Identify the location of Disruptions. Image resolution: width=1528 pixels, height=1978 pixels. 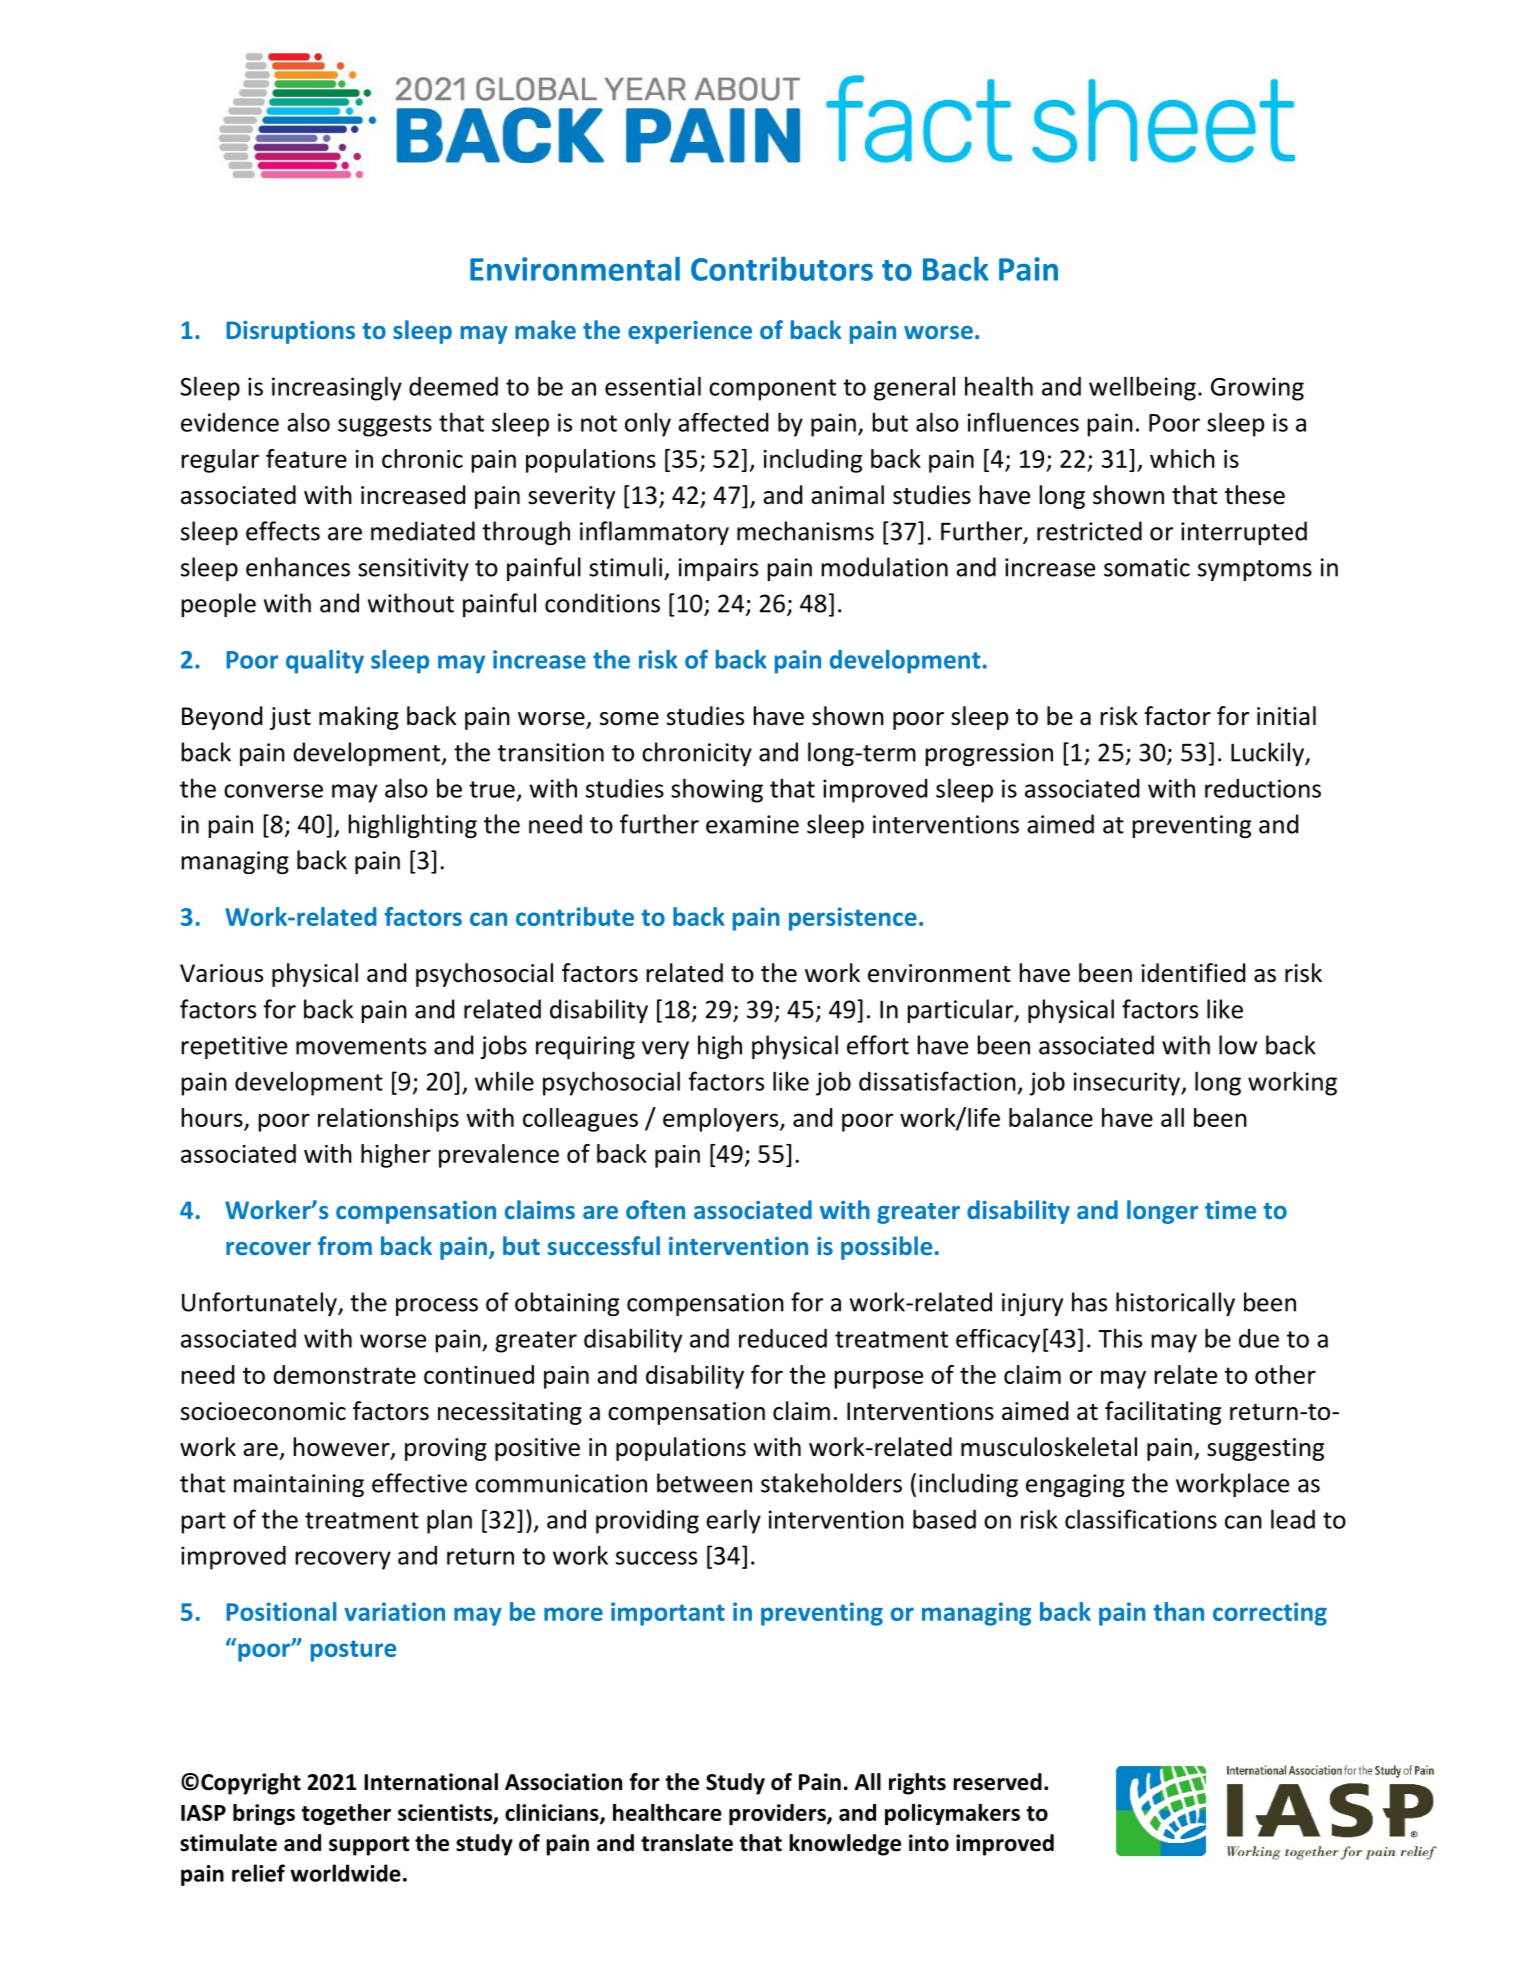
(290, 332).
